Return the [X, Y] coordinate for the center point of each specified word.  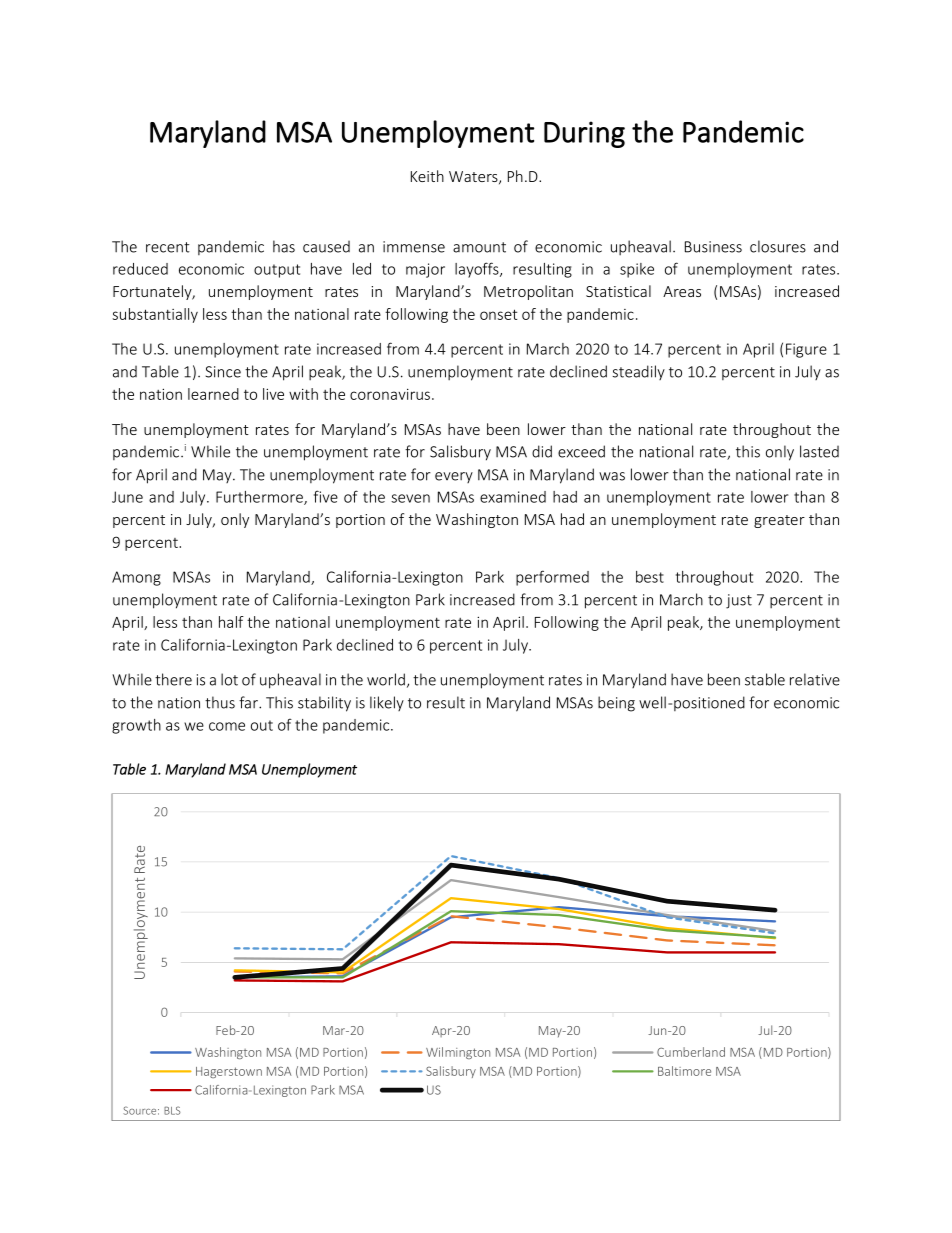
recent [168, 247]
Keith [427, 176]
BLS [172, 1110]
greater [779, 521]
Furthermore [260, 498]
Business [713, 247]
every [454, 477]
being [616, 704]
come [227, 726]
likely [387, 703]
